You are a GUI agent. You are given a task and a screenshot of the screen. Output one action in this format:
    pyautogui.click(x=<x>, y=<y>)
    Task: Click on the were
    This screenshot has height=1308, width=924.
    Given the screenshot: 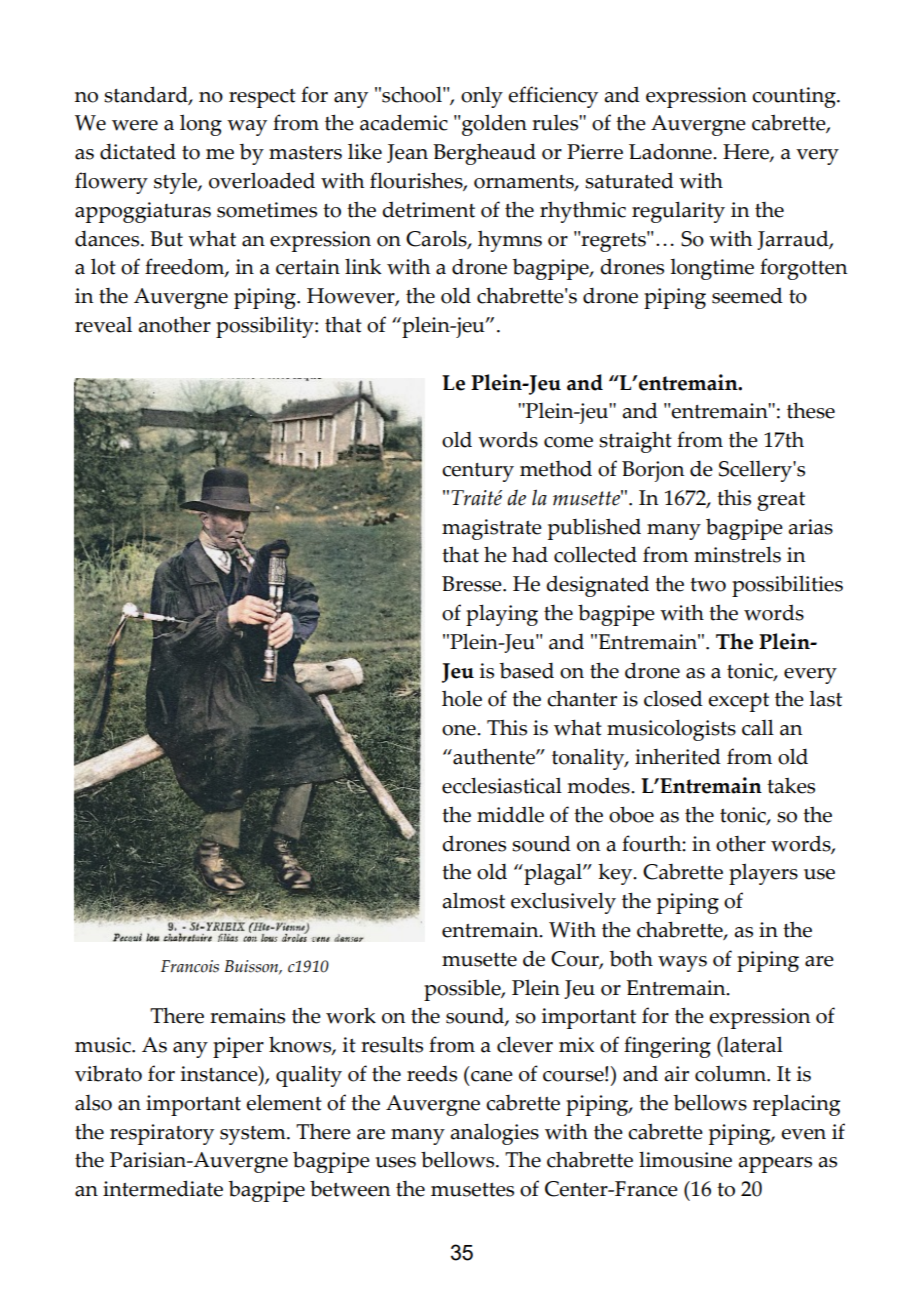 What is the action you would take?
    pyautogui.click(x=135, y=125)
